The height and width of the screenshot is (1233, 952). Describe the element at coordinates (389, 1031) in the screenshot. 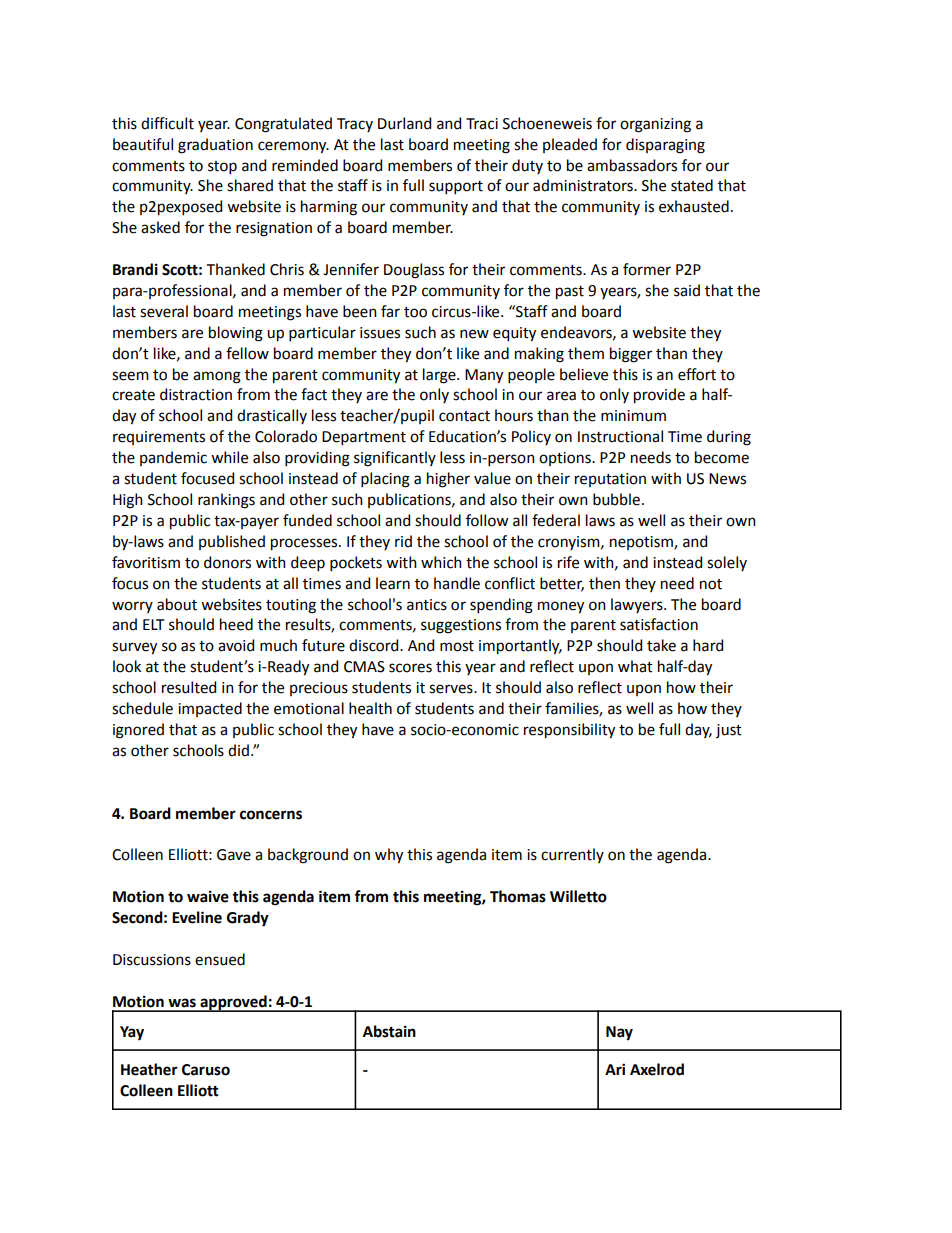

I see `Abstain` at that location.
